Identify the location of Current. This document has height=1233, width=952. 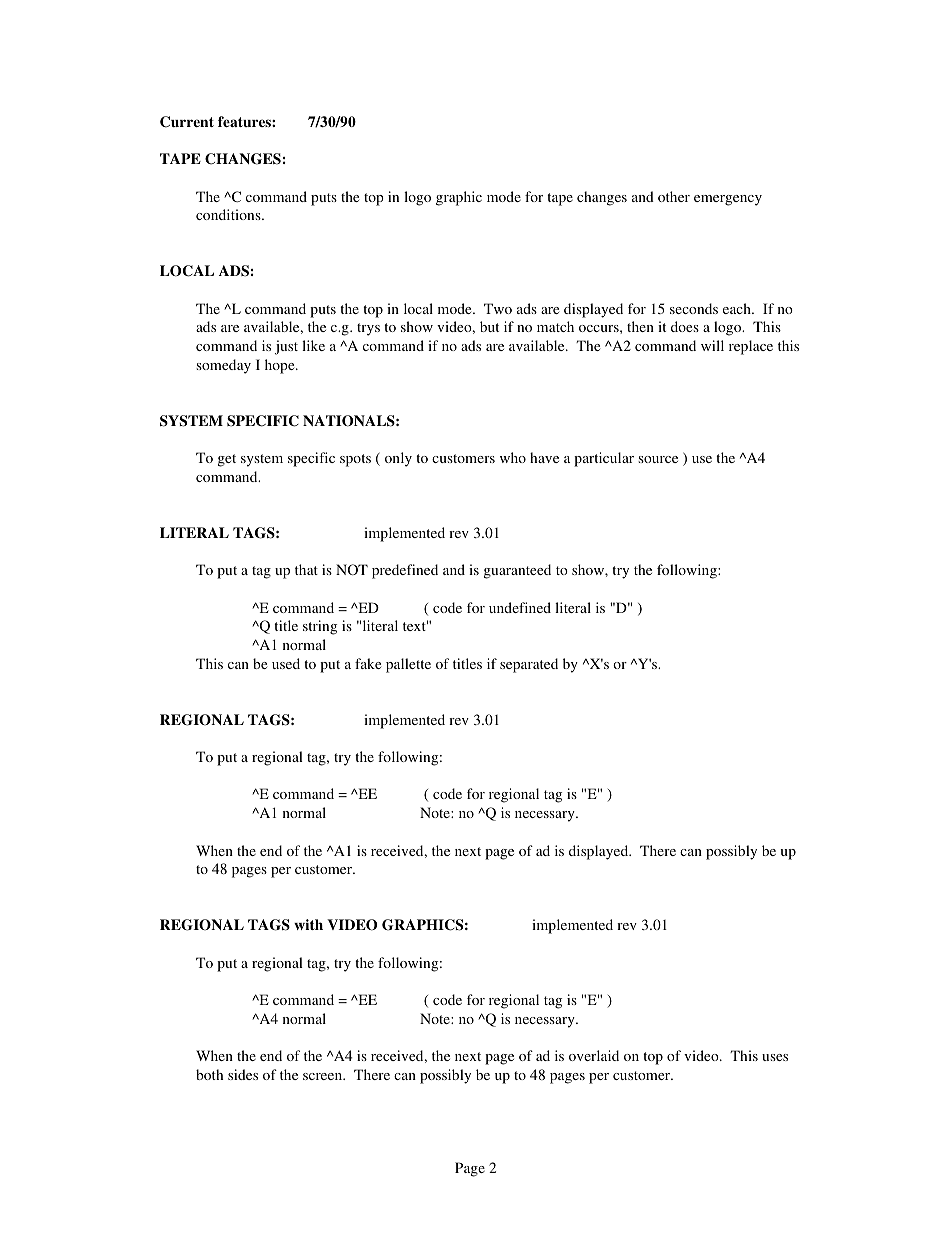
(187, 122).
